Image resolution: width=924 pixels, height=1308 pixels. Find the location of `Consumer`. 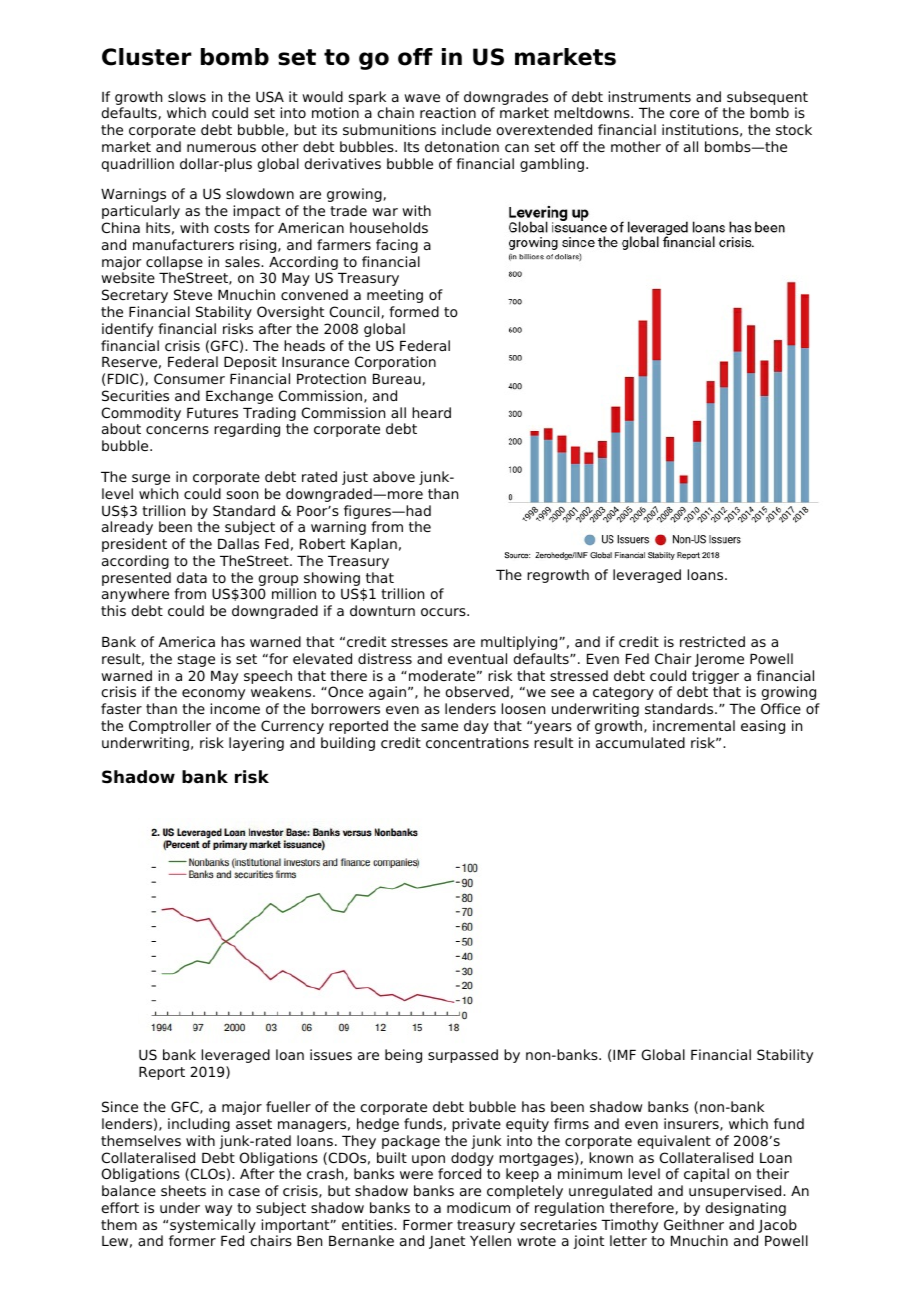

Consumer is located at coordinates (189, 378).
